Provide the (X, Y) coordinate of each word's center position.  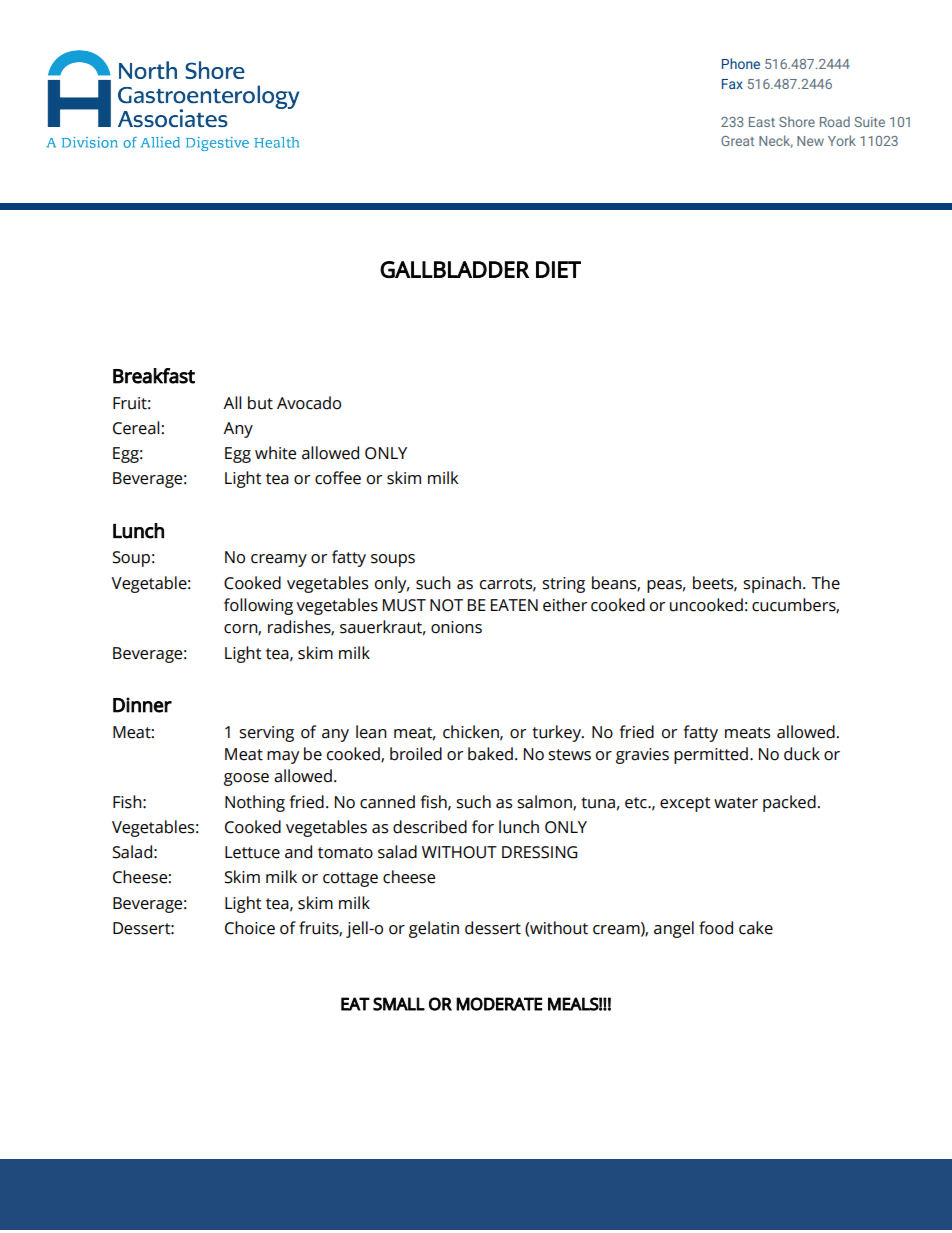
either (565, 605)
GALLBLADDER (454, 269)
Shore (797, 121)
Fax (732, 84)
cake (756, 928)
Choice (250, 928)
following (258, 606)
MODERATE (499, 1004)
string (563, 585)
